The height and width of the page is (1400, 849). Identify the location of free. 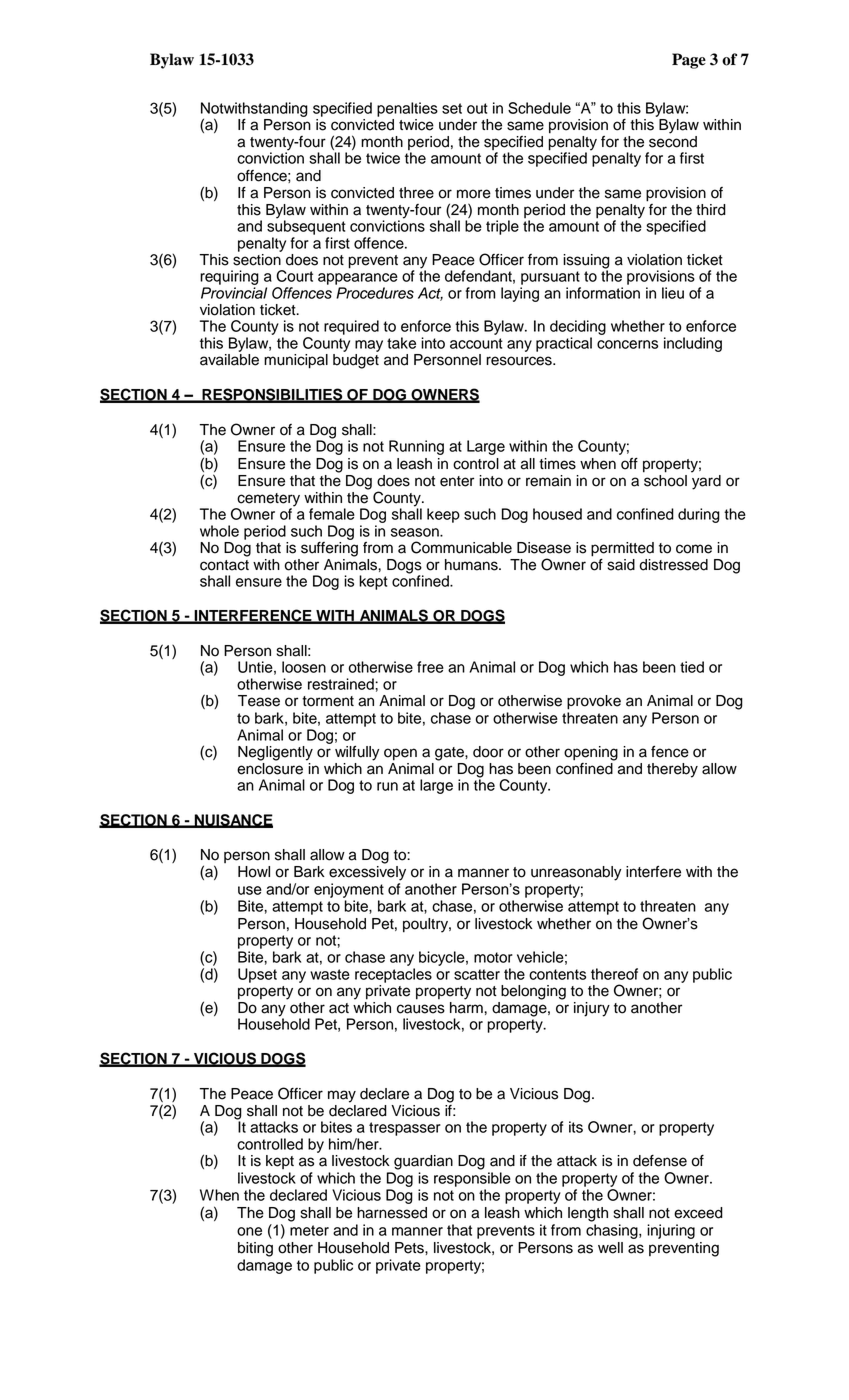
(430, 667).
